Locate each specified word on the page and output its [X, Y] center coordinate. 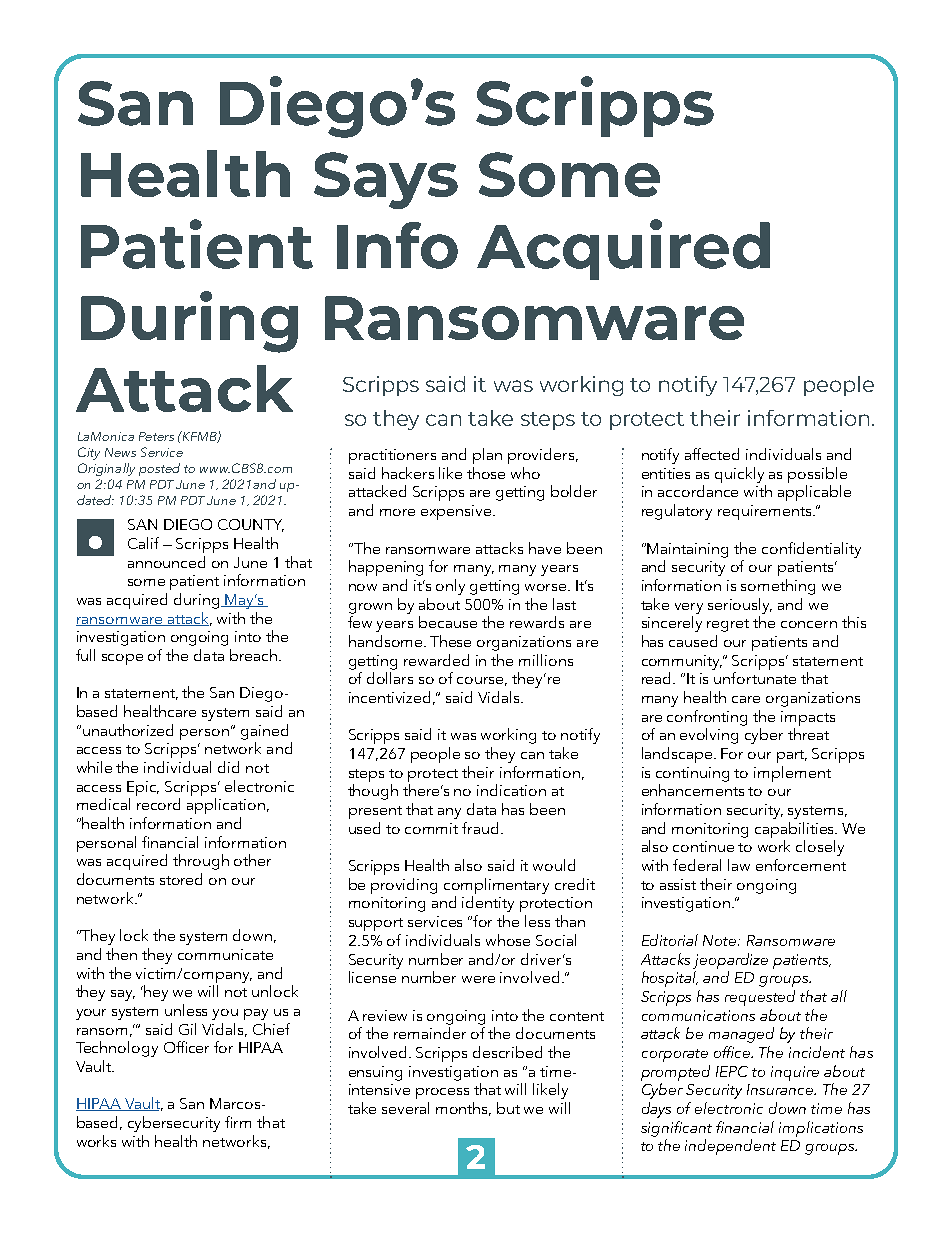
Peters [156, 436]
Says [386, 180]
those [486, 473]
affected [712, 454]
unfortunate [755, 678]
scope [122, 659]
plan [487, 456]
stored [181, 879]
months [463, 1109]
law [739, 865]
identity [488, 904]
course [482, 681]
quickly [739, 475]
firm [238, 1122]
